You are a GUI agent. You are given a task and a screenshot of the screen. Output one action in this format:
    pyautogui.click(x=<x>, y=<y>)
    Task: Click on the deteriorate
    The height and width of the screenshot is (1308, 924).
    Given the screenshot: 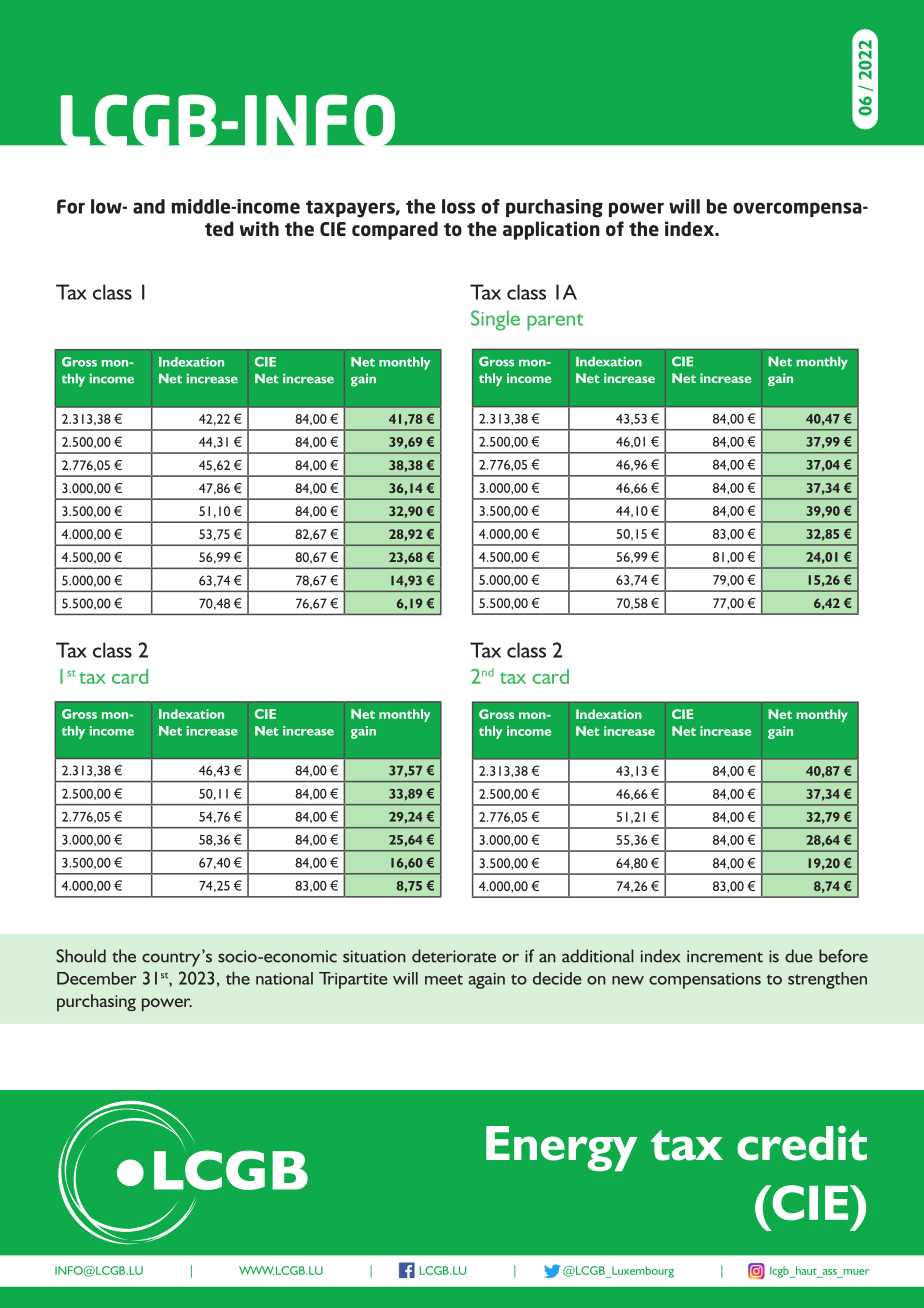 What is the action you would take?
    pyautogui.click(x=454, y=956)
